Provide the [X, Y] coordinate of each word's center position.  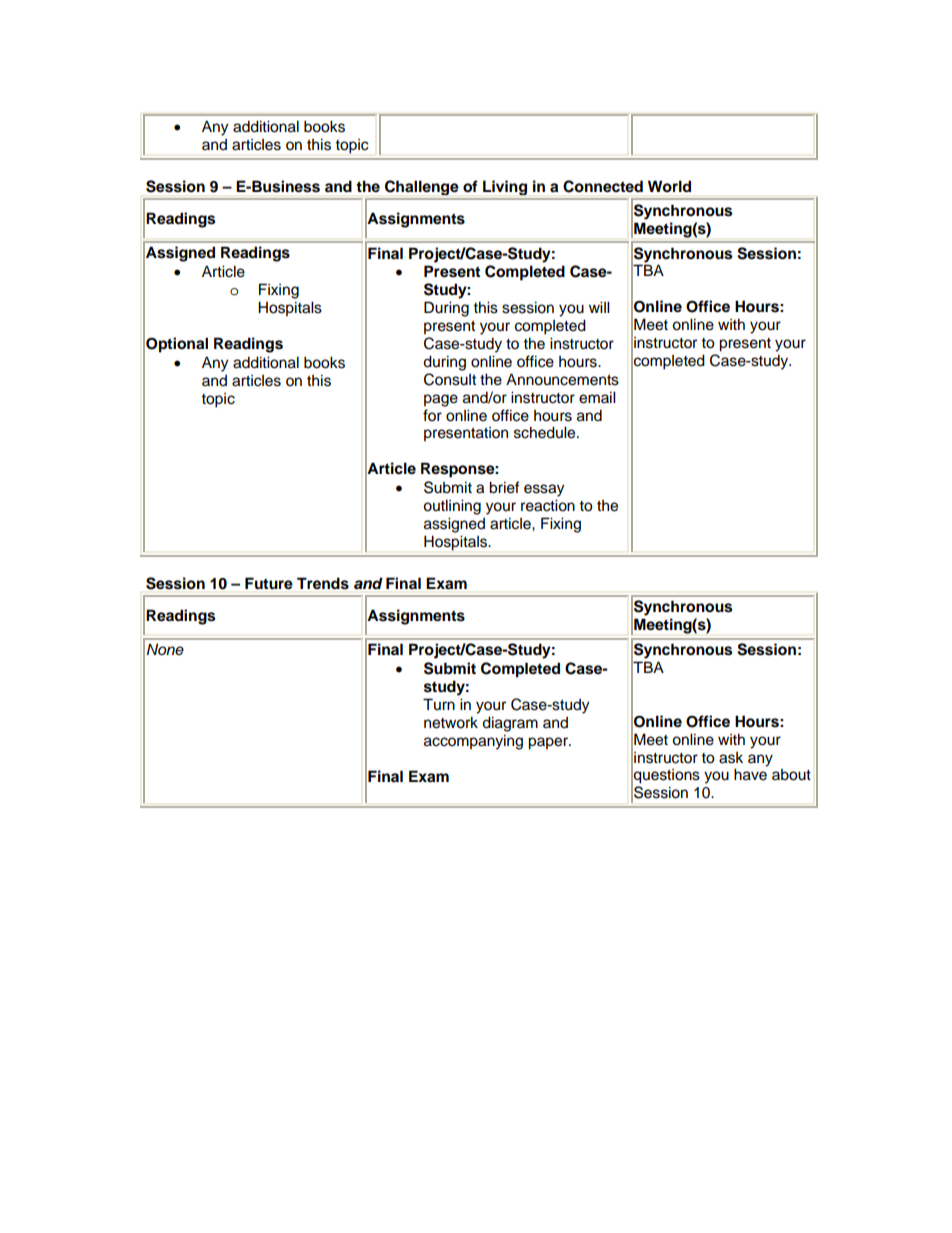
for [432, 415]
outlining [452, 507]
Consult [450, 379]
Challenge [421, 187]
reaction [548, 505]
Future [269, 583]
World [669, 186]
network [451, 722]
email [597, 397]
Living [505, 188]
